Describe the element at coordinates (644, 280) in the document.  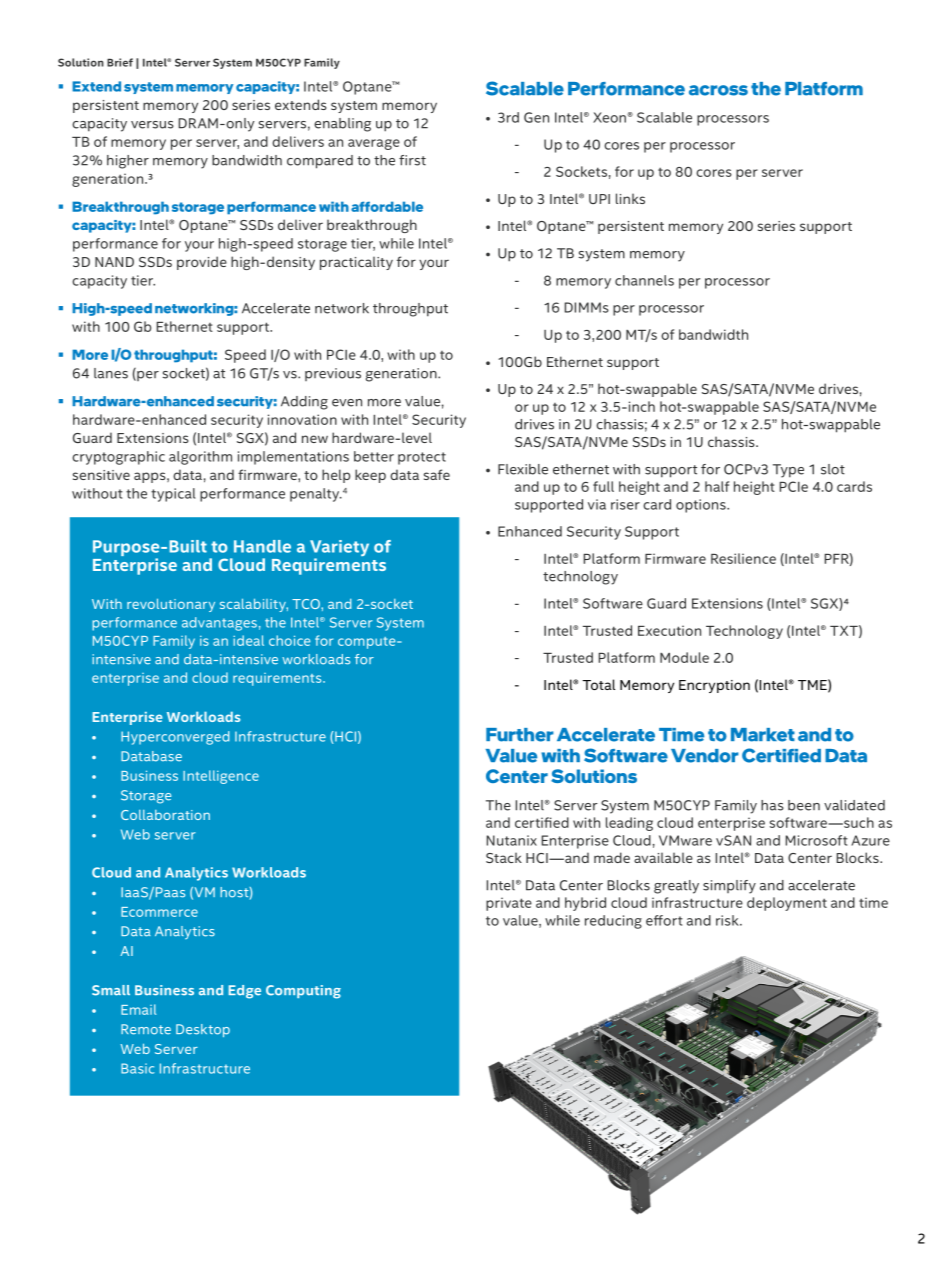
I see `channels` at that location.
